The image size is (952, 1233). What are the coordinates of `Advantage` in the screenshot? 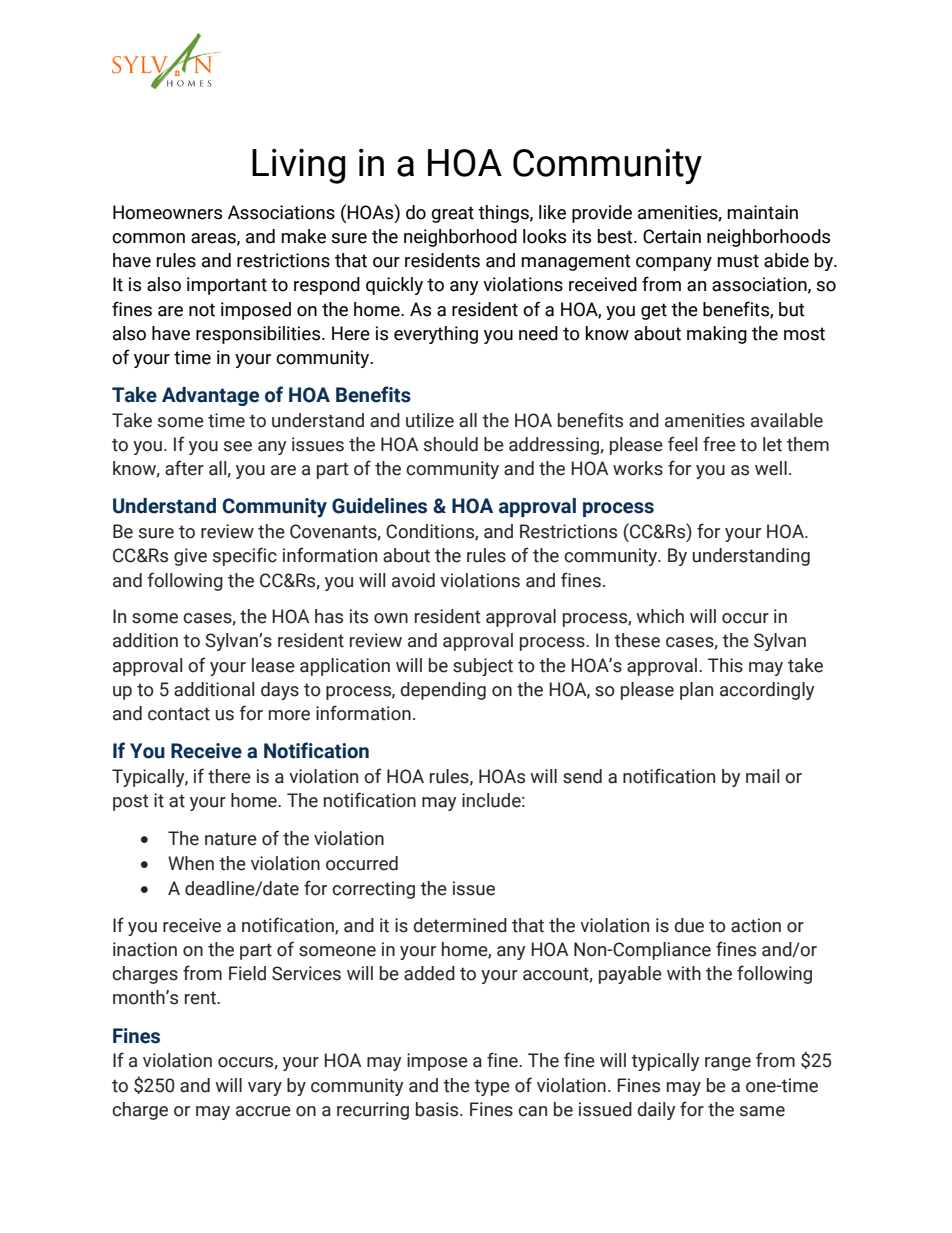 It's located at (210, 396).
